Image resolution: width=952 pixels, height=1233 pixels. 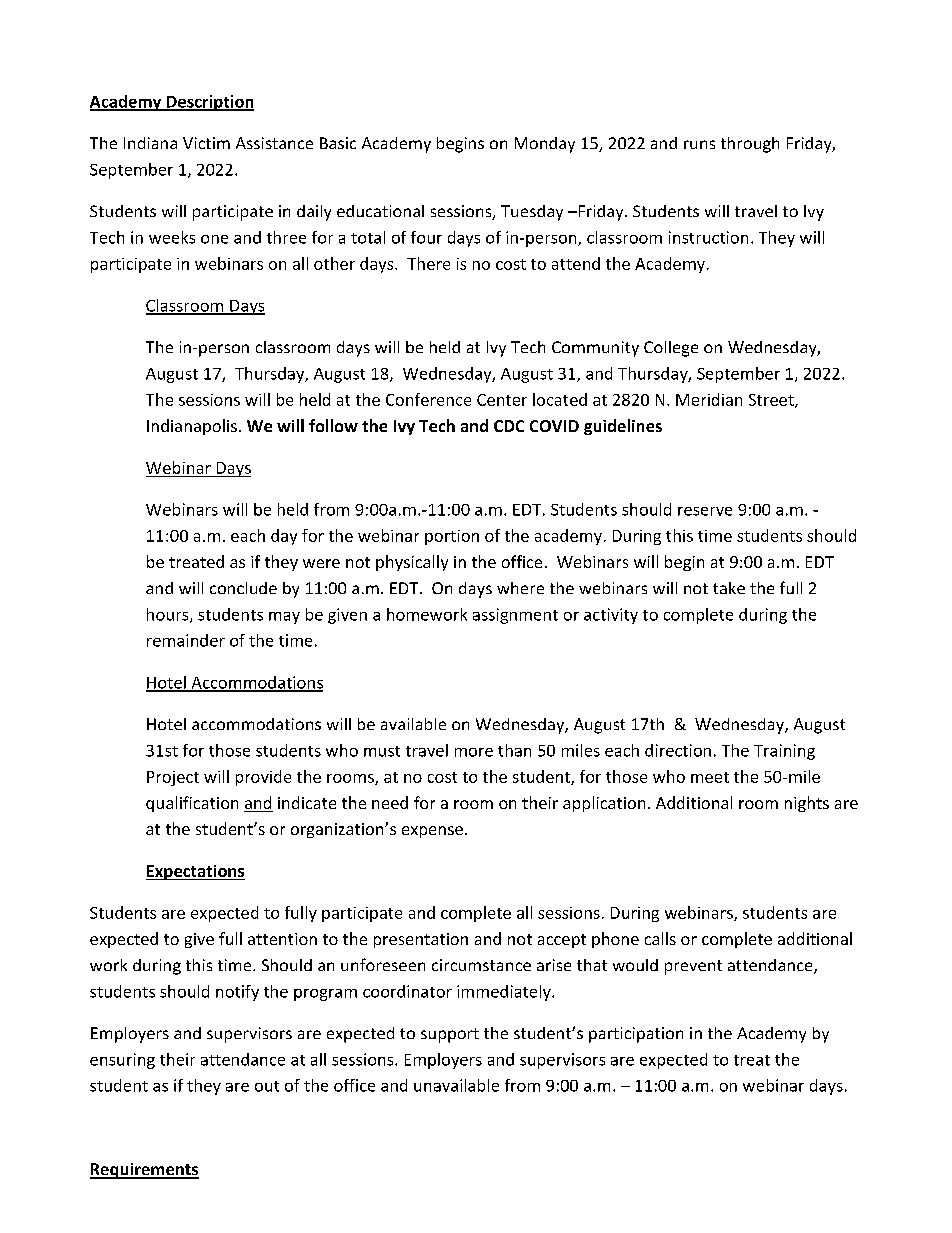 I want to click on Victim, so click(x=206, y=143).
